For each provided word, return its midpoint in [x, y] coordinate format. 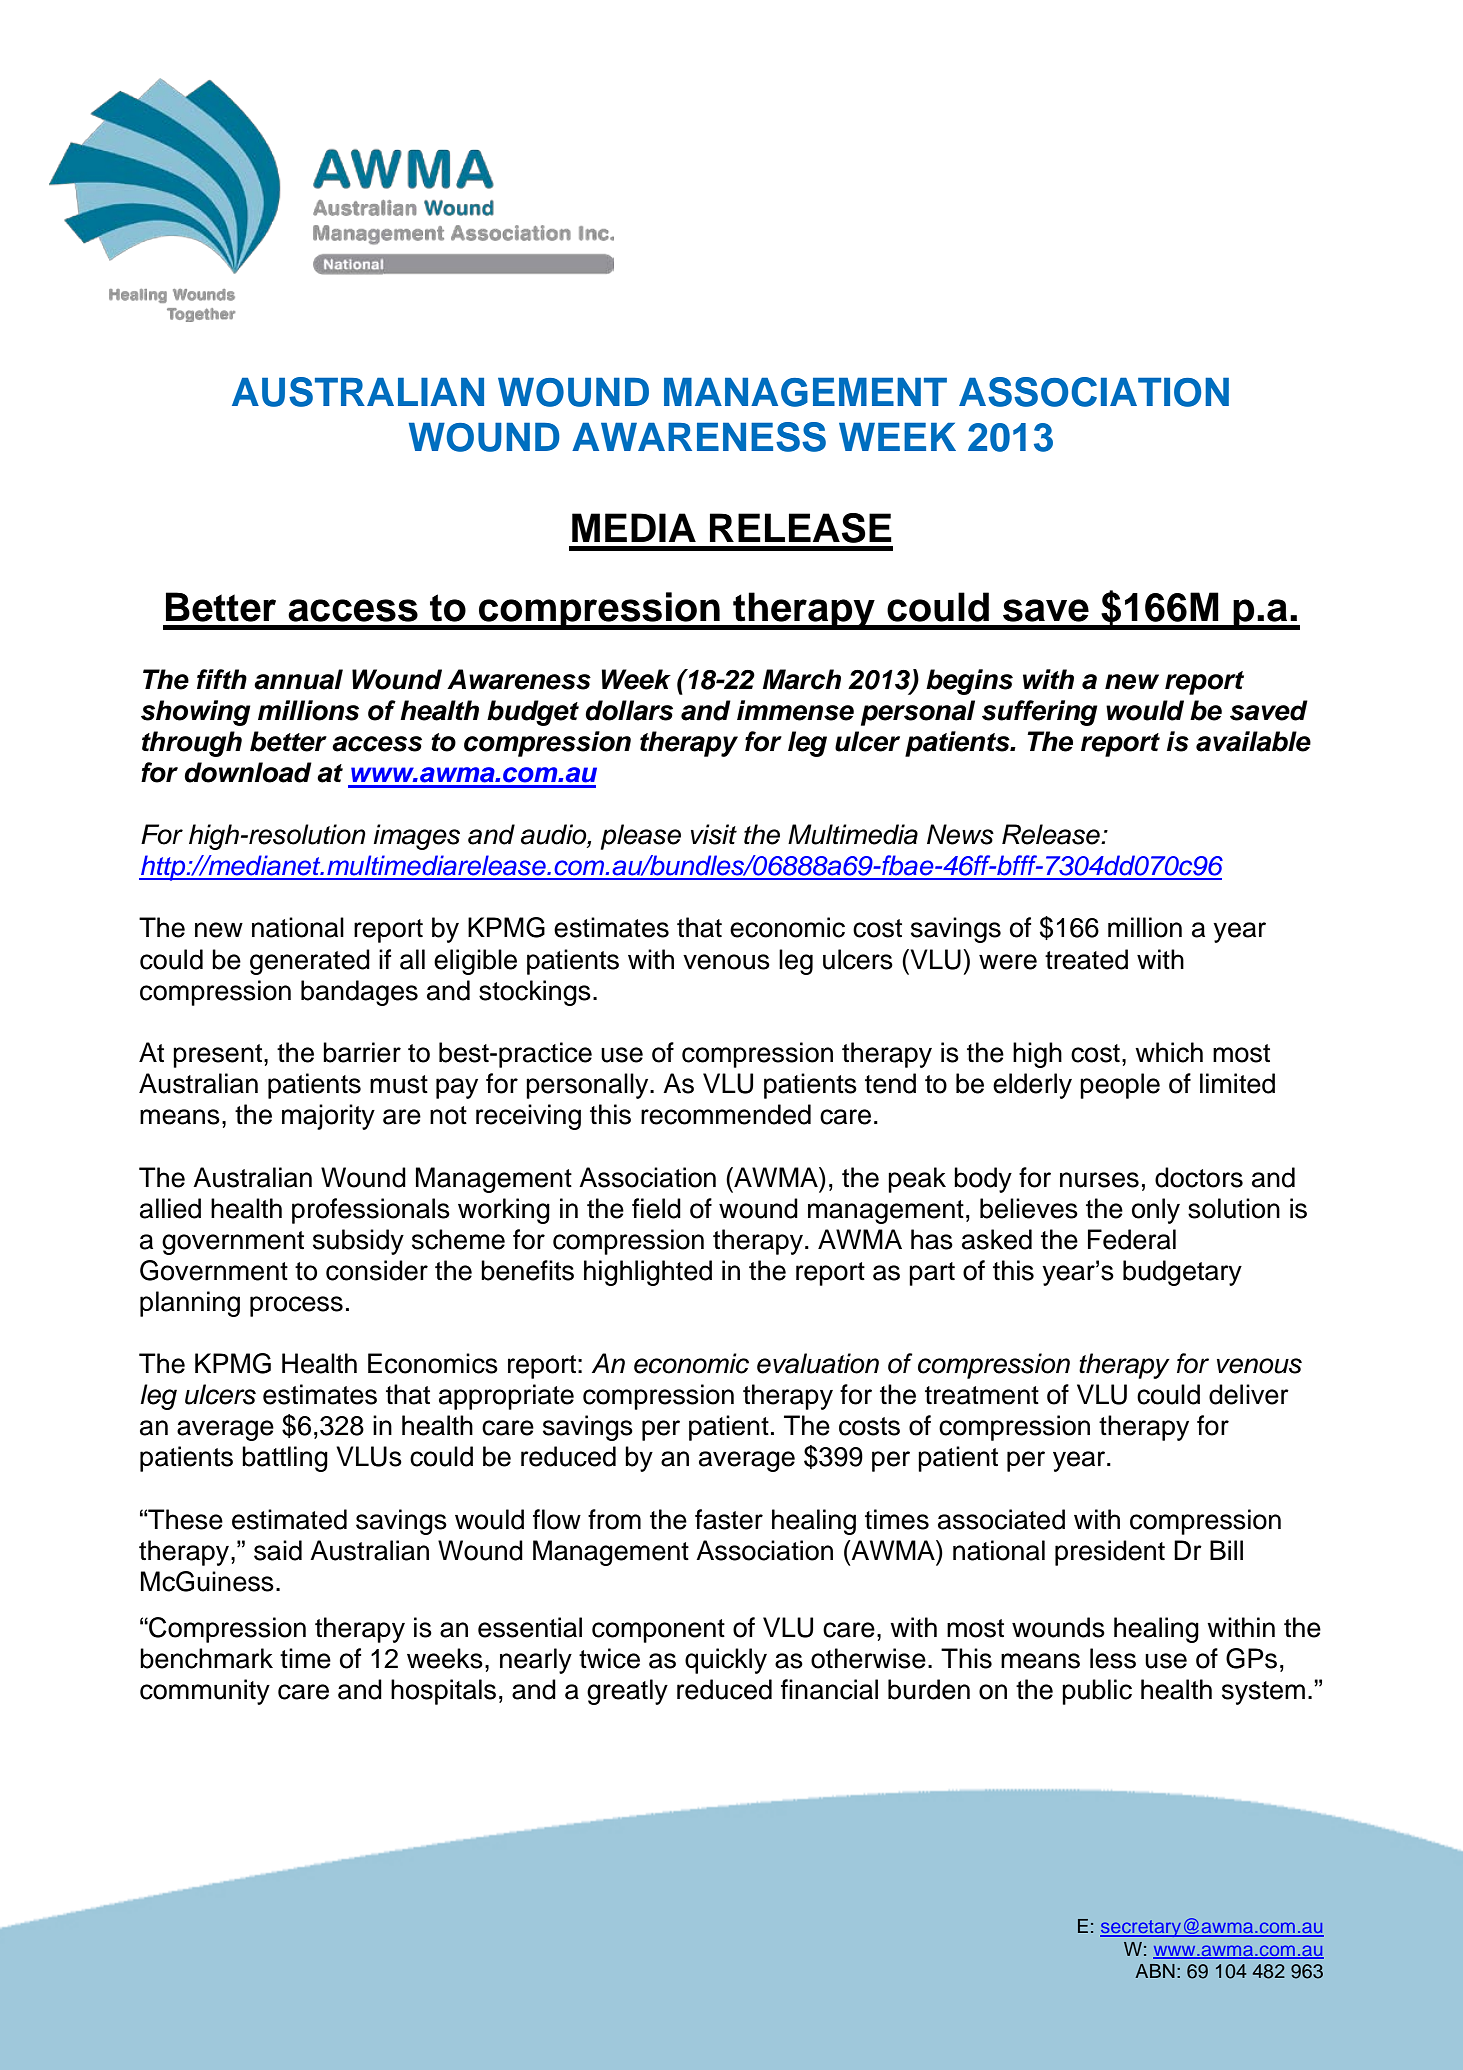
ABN [1155, 1971]
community [205, 1692]
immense [795, 710]
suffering [1040, 713]
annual [298, 679]
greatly [627, 1692]
